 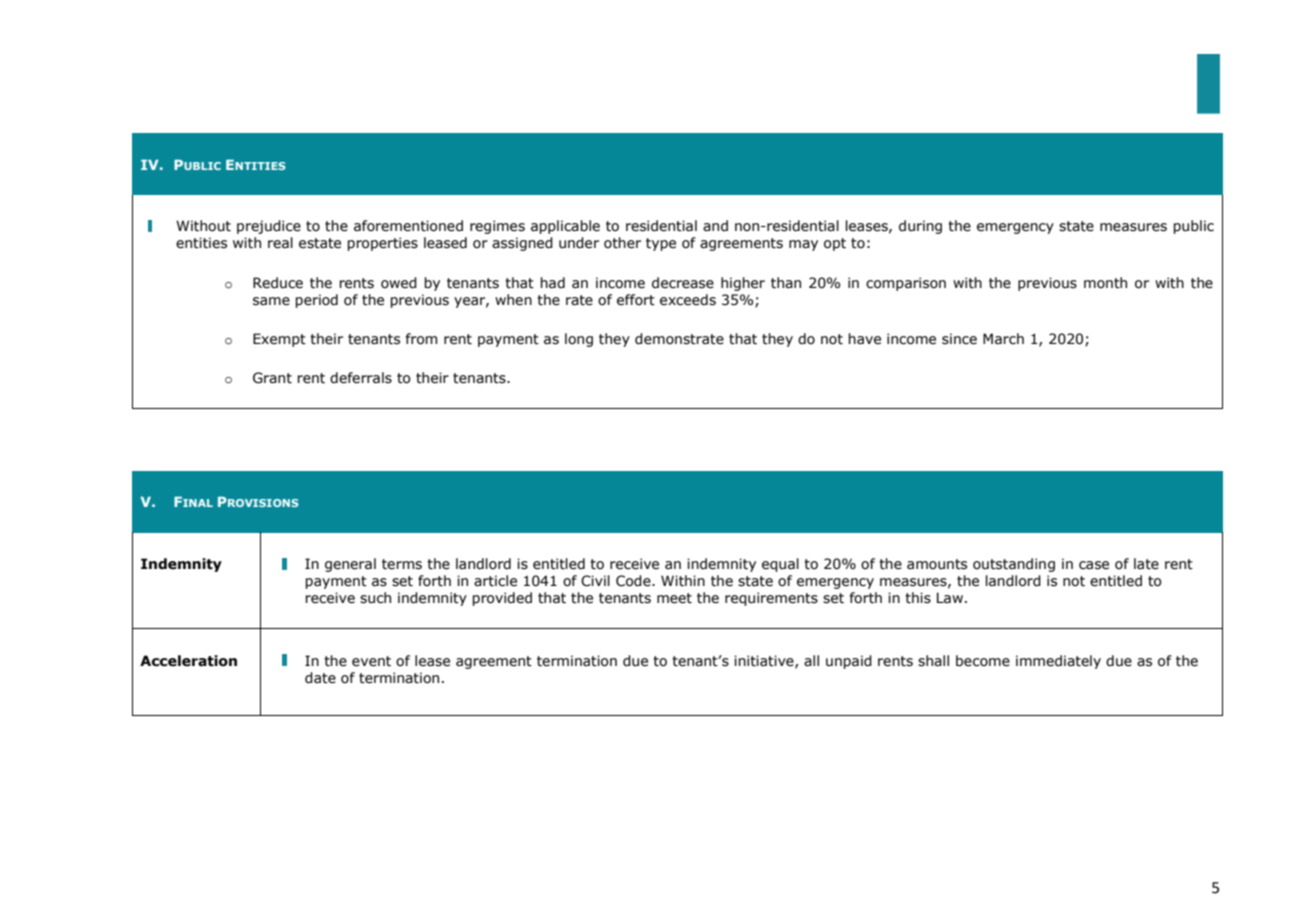 What do you see at coordinates (320, 678) in the screenshot?
I see `date` at bounding box center [320, 678].
